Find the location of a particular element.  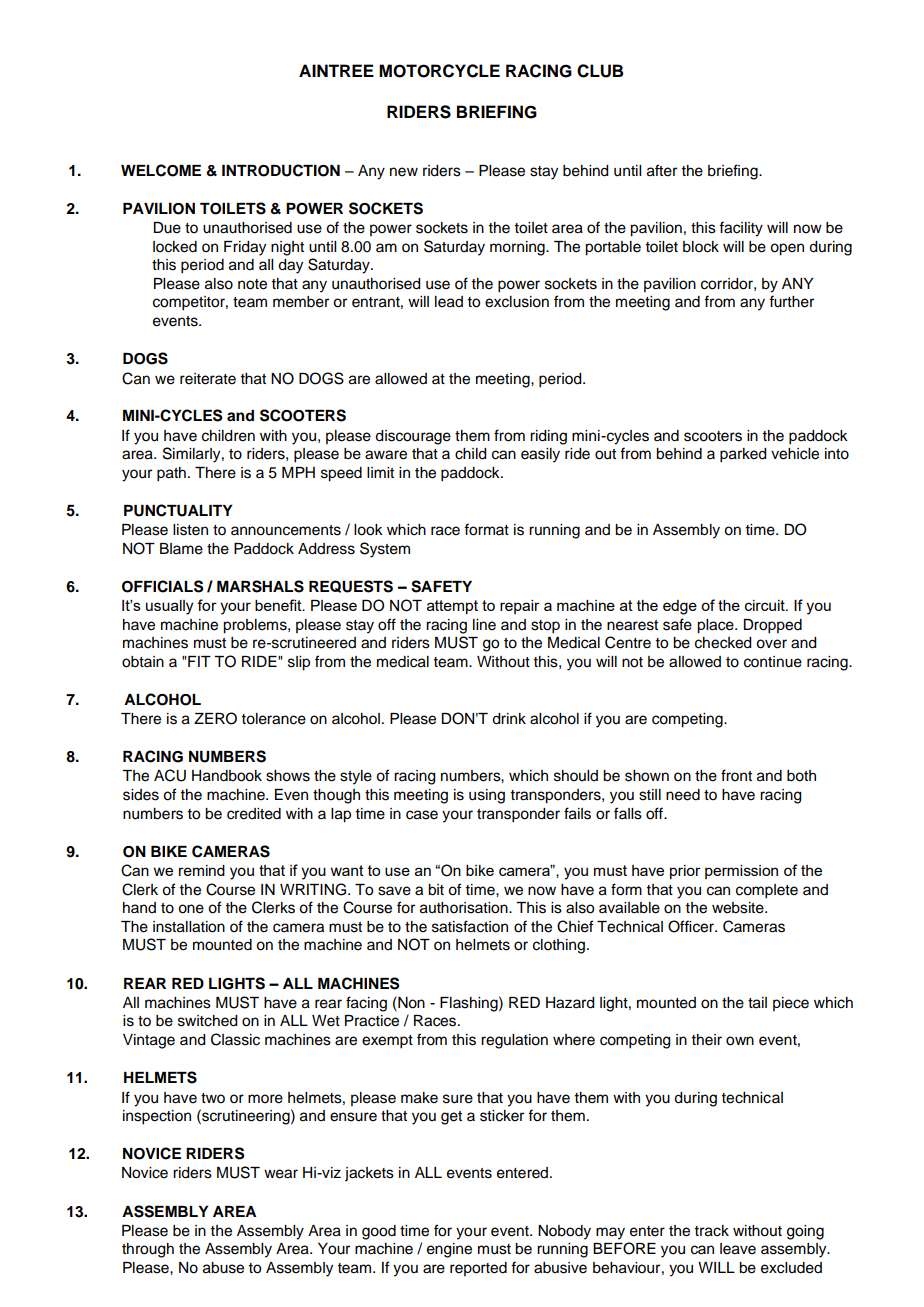

riding is located at coordinates (548, 437).
